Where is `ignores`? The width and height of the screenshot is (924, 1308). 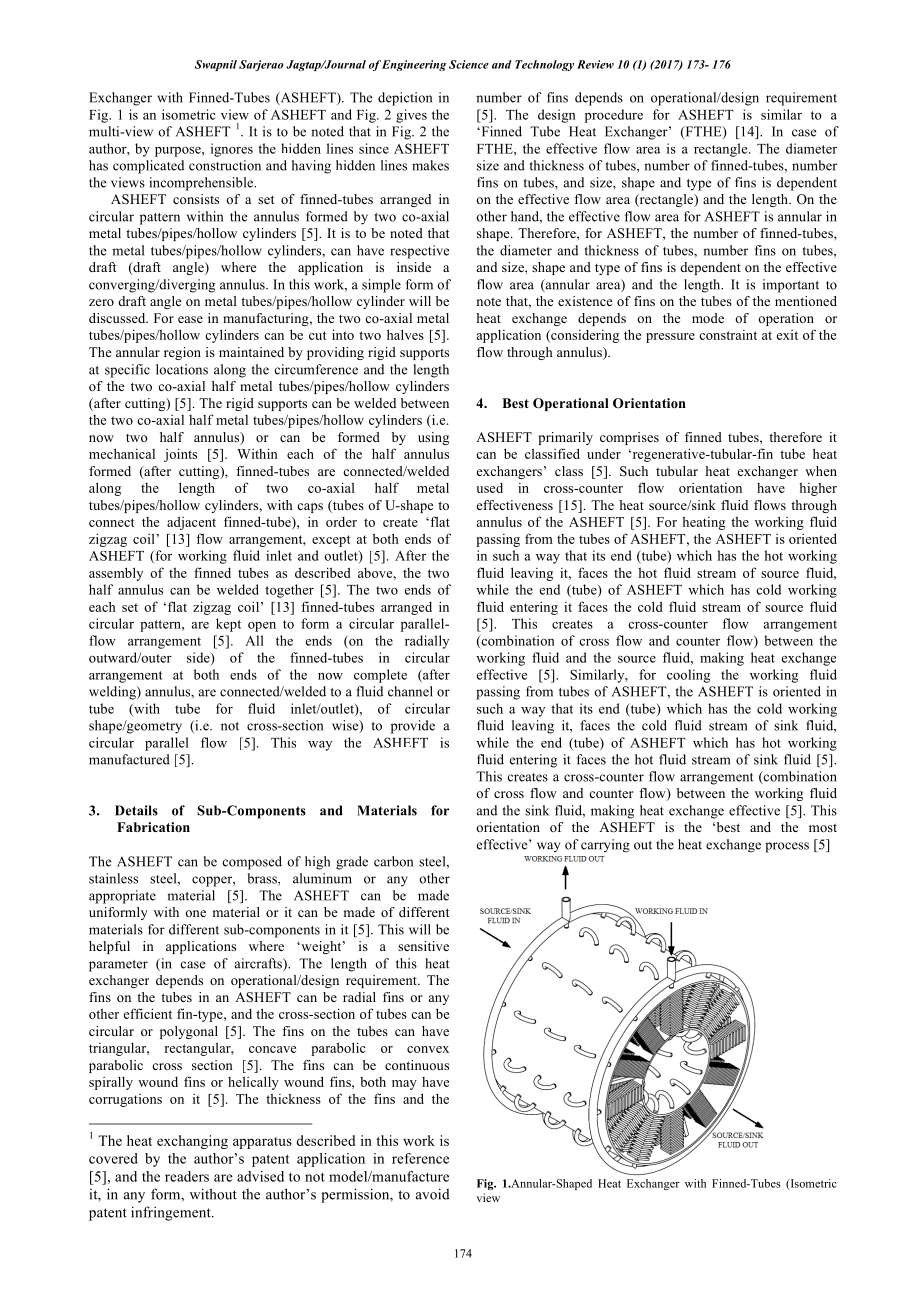
ignores is located at coordinates (232, 150).
